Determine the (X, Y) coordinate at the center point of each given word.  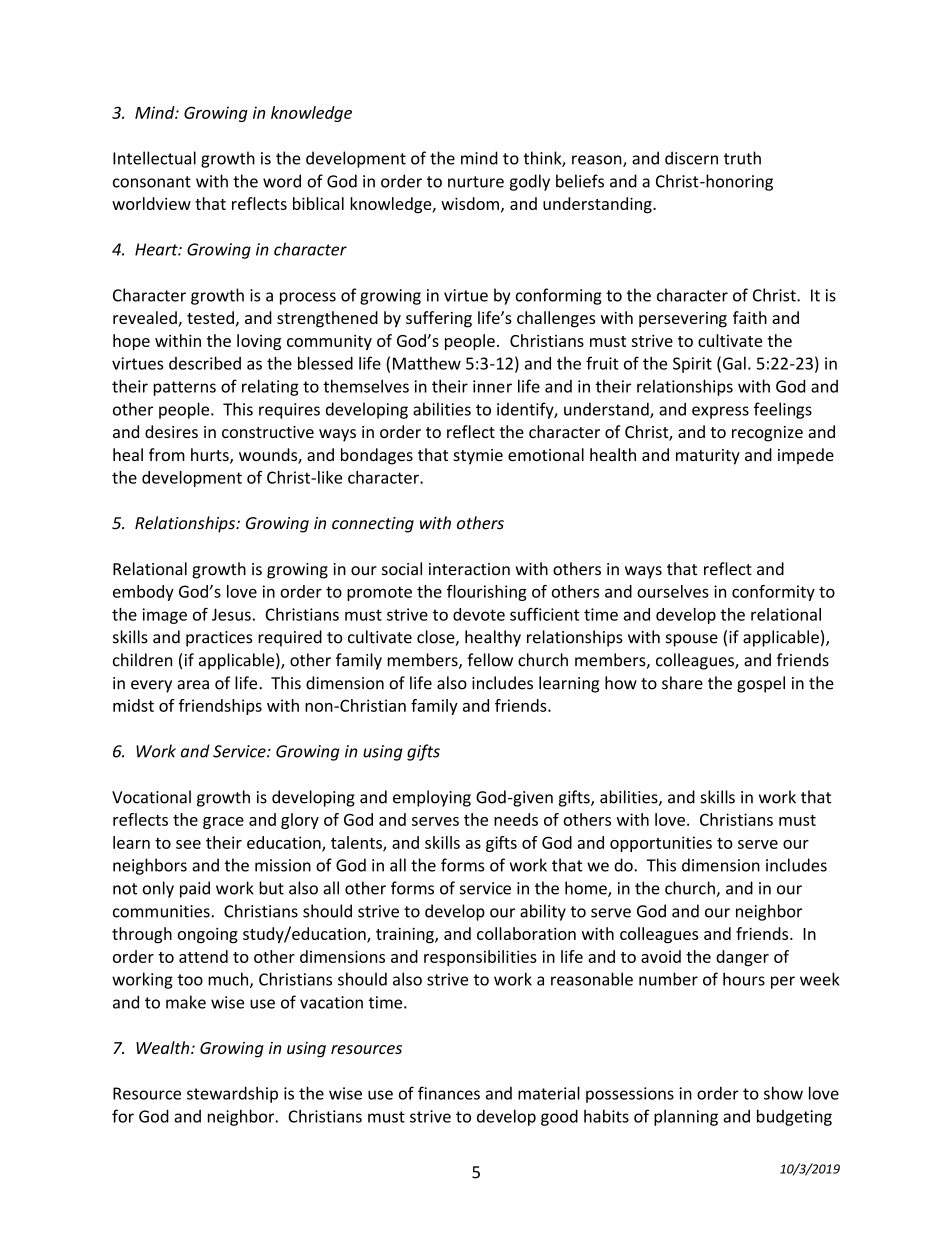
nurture (476, 182)
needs (516, 819)
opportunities (661, 844)
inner (492, 386)
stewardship (232, 1094)
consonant (152, 182)
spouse (692, 640)
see (188, 844)
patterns (185, 388)
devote (479, 614)
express (720, 412)
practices (219, 639)
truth (742, 158)
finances (449, 1093)
